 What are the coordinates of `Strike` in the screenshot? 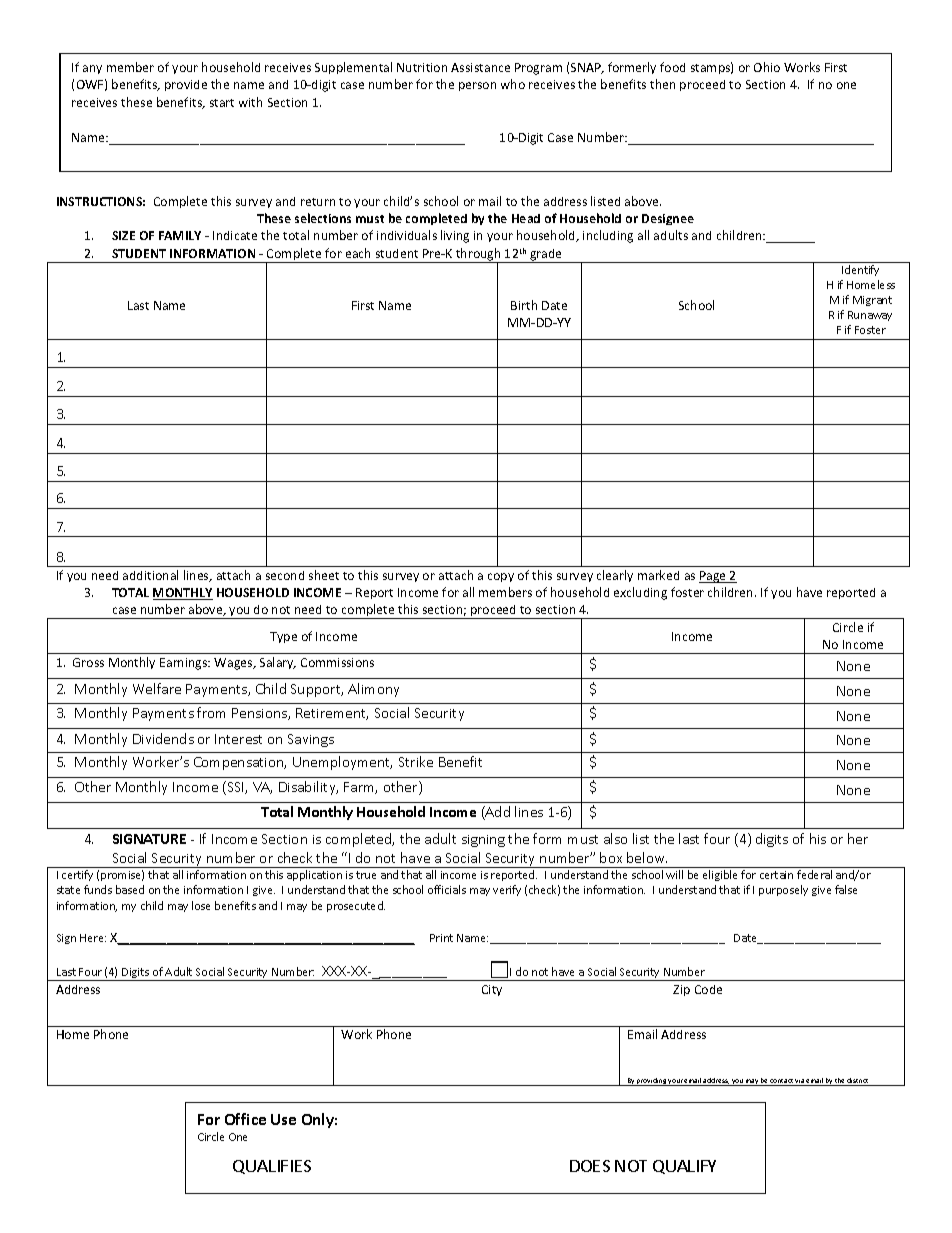 It's located at (416, 761).
